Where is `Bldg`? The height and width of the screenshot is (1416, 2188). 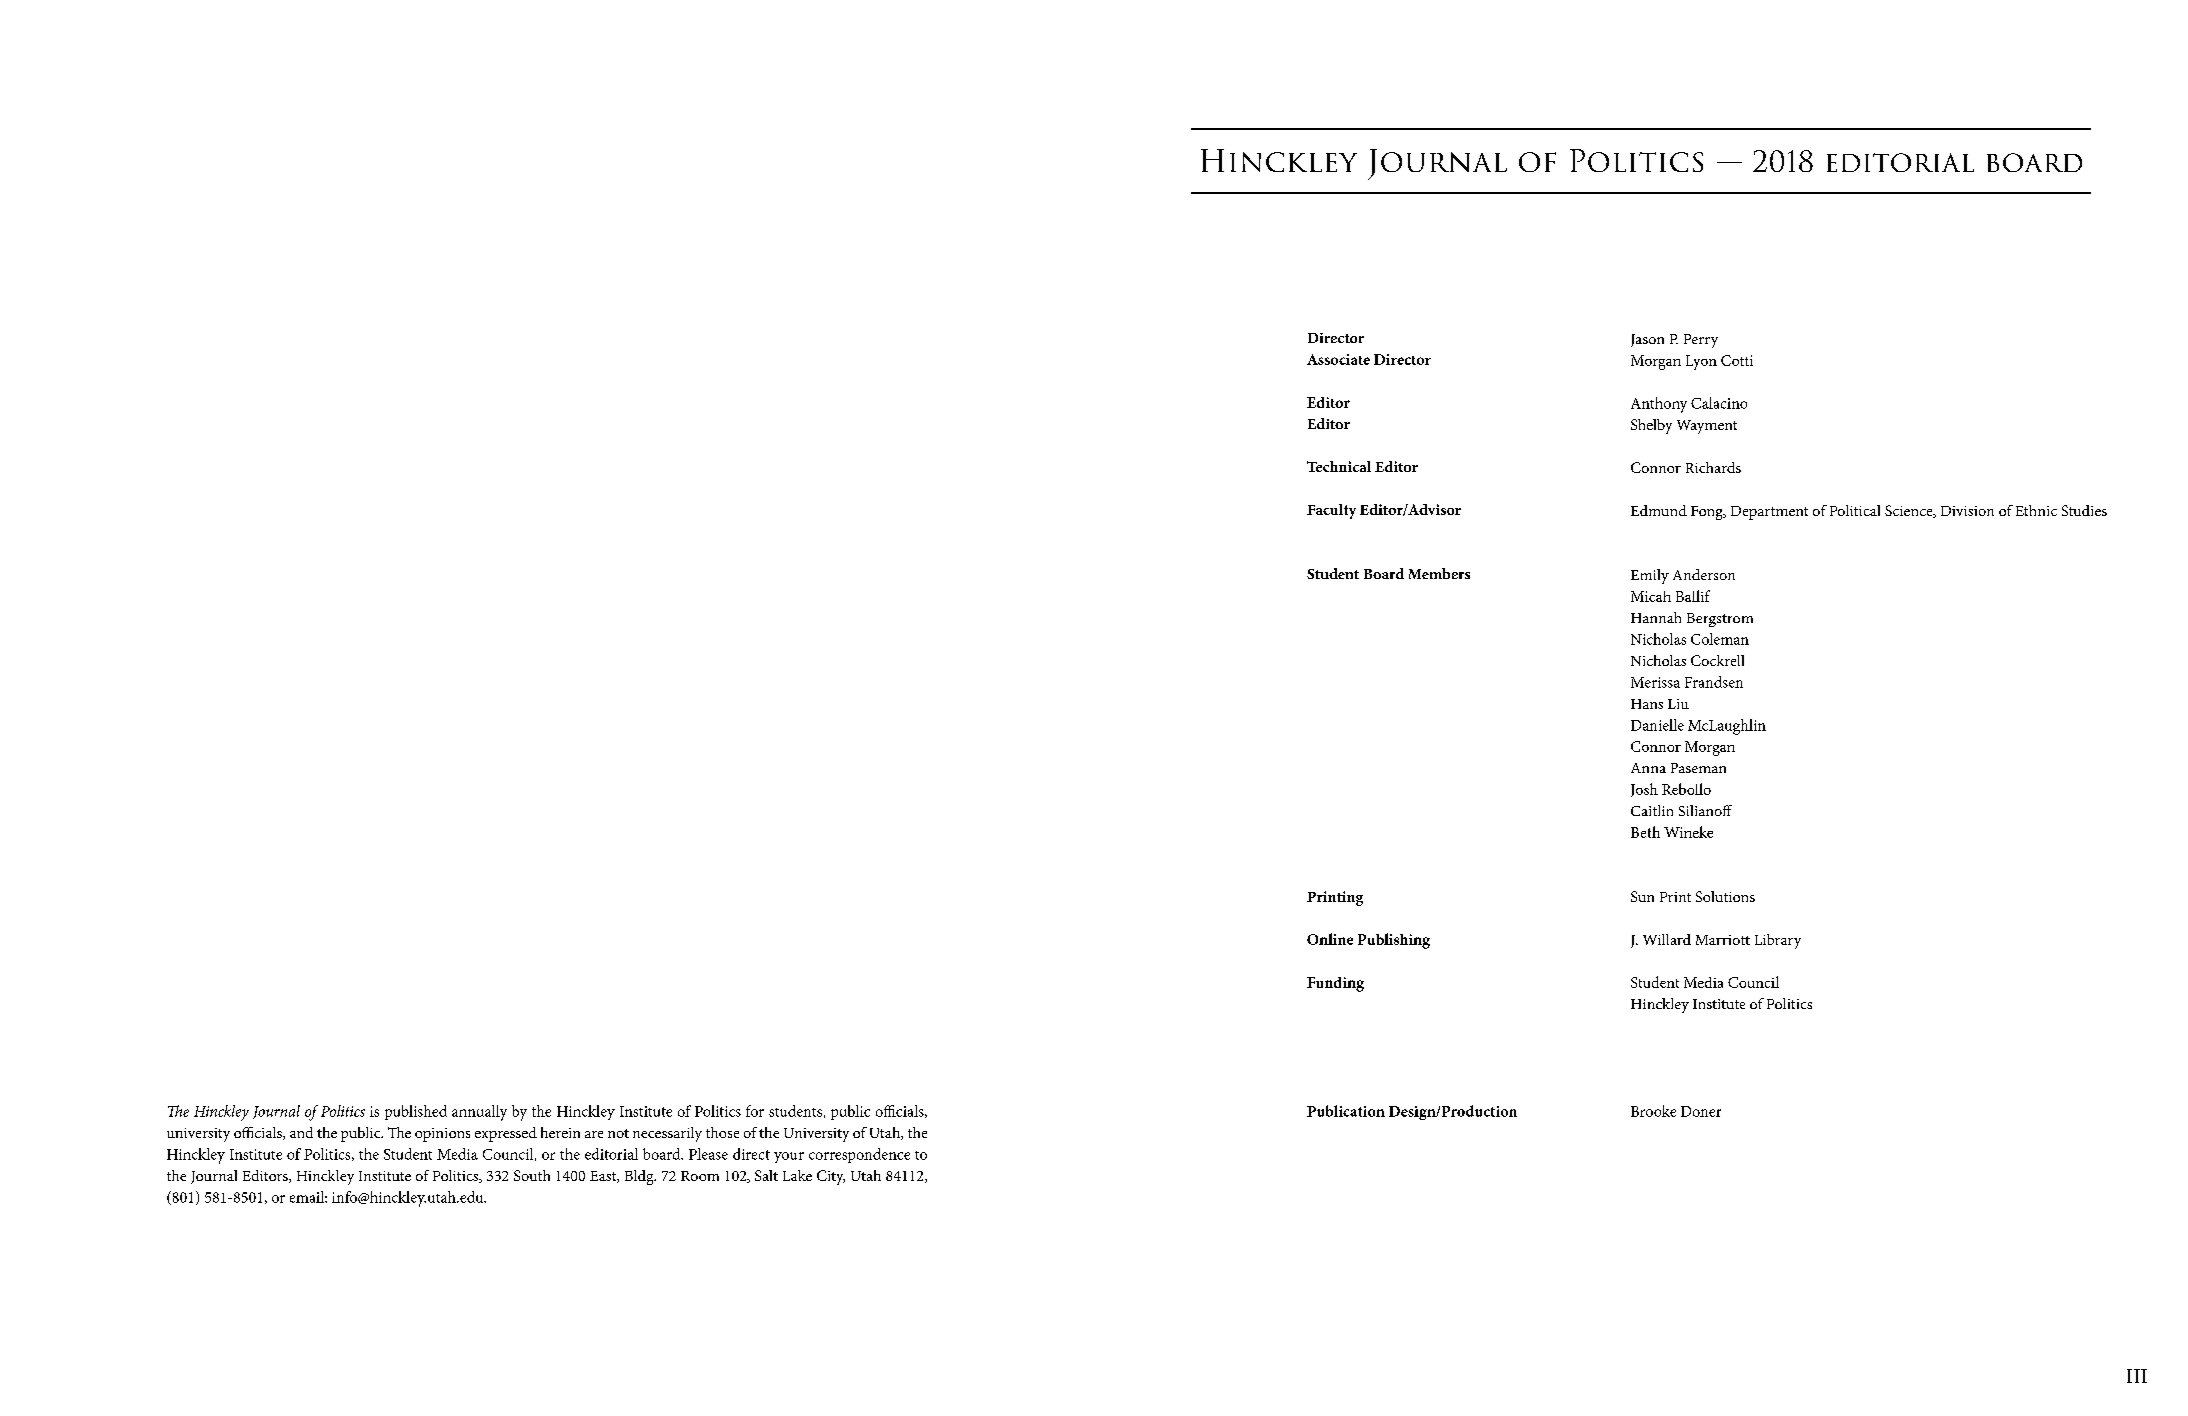
Bldg is located at coordinates (640, 1177).
